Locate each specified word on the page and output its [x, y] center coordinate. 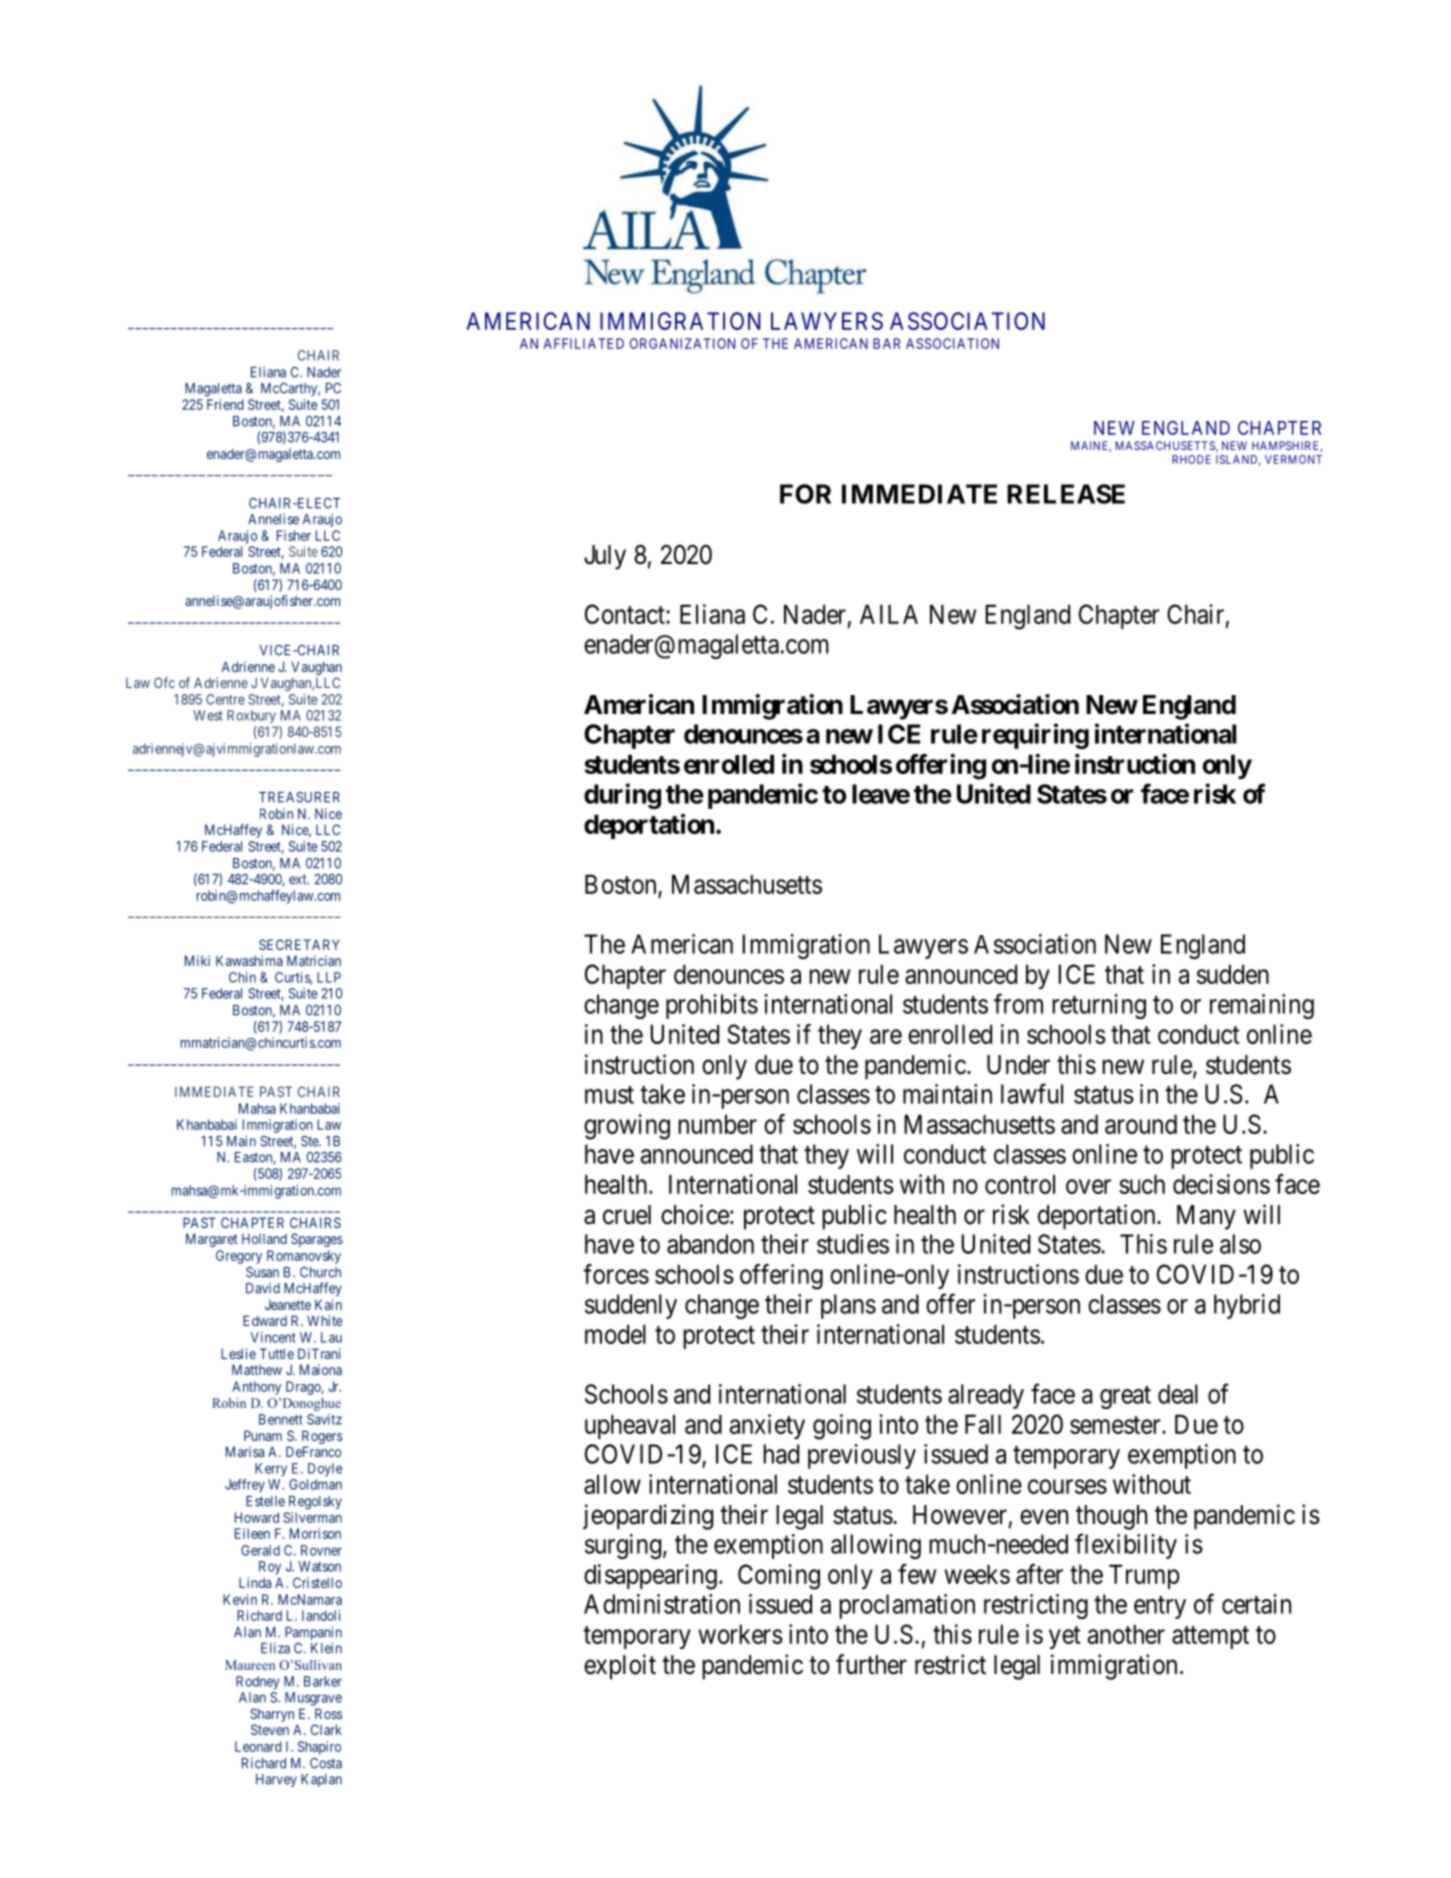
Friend [225, 404]
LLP [329, 977]
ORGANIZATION [682, 343]
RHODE [1191, 459]
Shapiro [319, 1748]
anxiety [767, 1426]
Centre [225, 699]
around [1141, 1124]
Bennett [281, 1419]
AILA [889, 614]
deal [1178, 1394]
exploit [620, 1667]
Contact [626, 614]
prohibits [712, 1006]
